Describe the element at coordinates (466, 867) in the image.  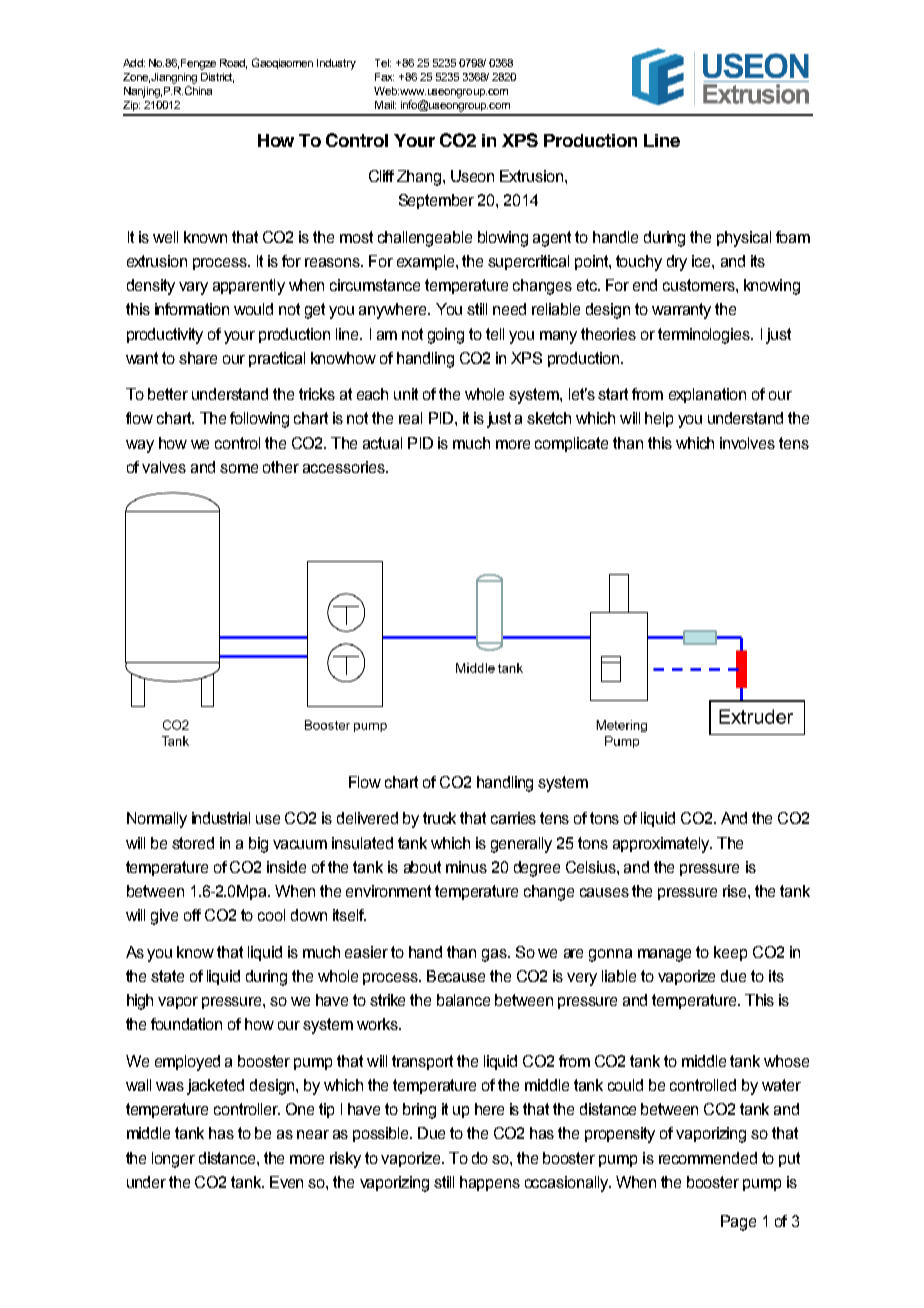
I see `minus` at that location.
